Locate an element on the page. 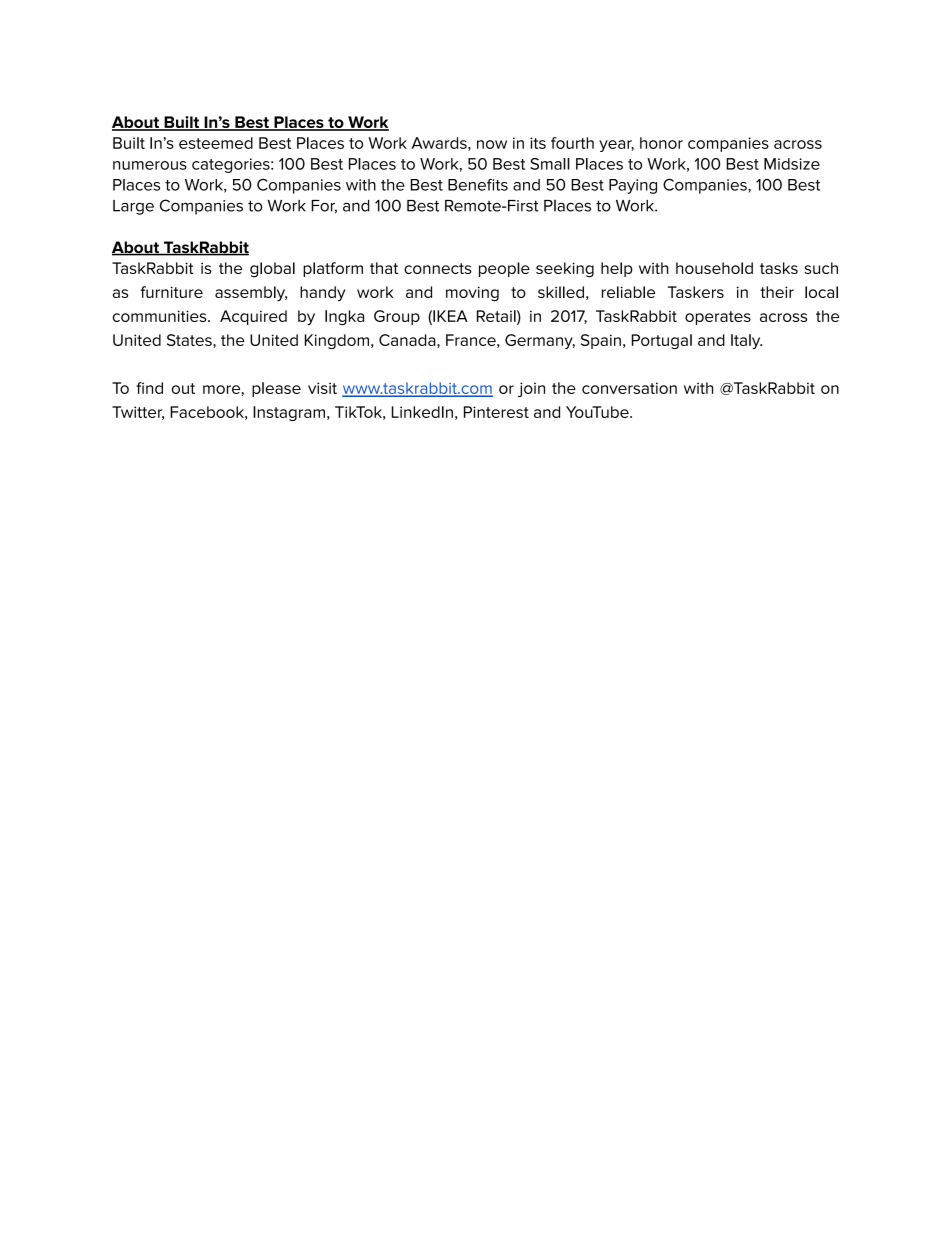 This document has height=1233, width=952. now is located at coordinates (492, 144).
